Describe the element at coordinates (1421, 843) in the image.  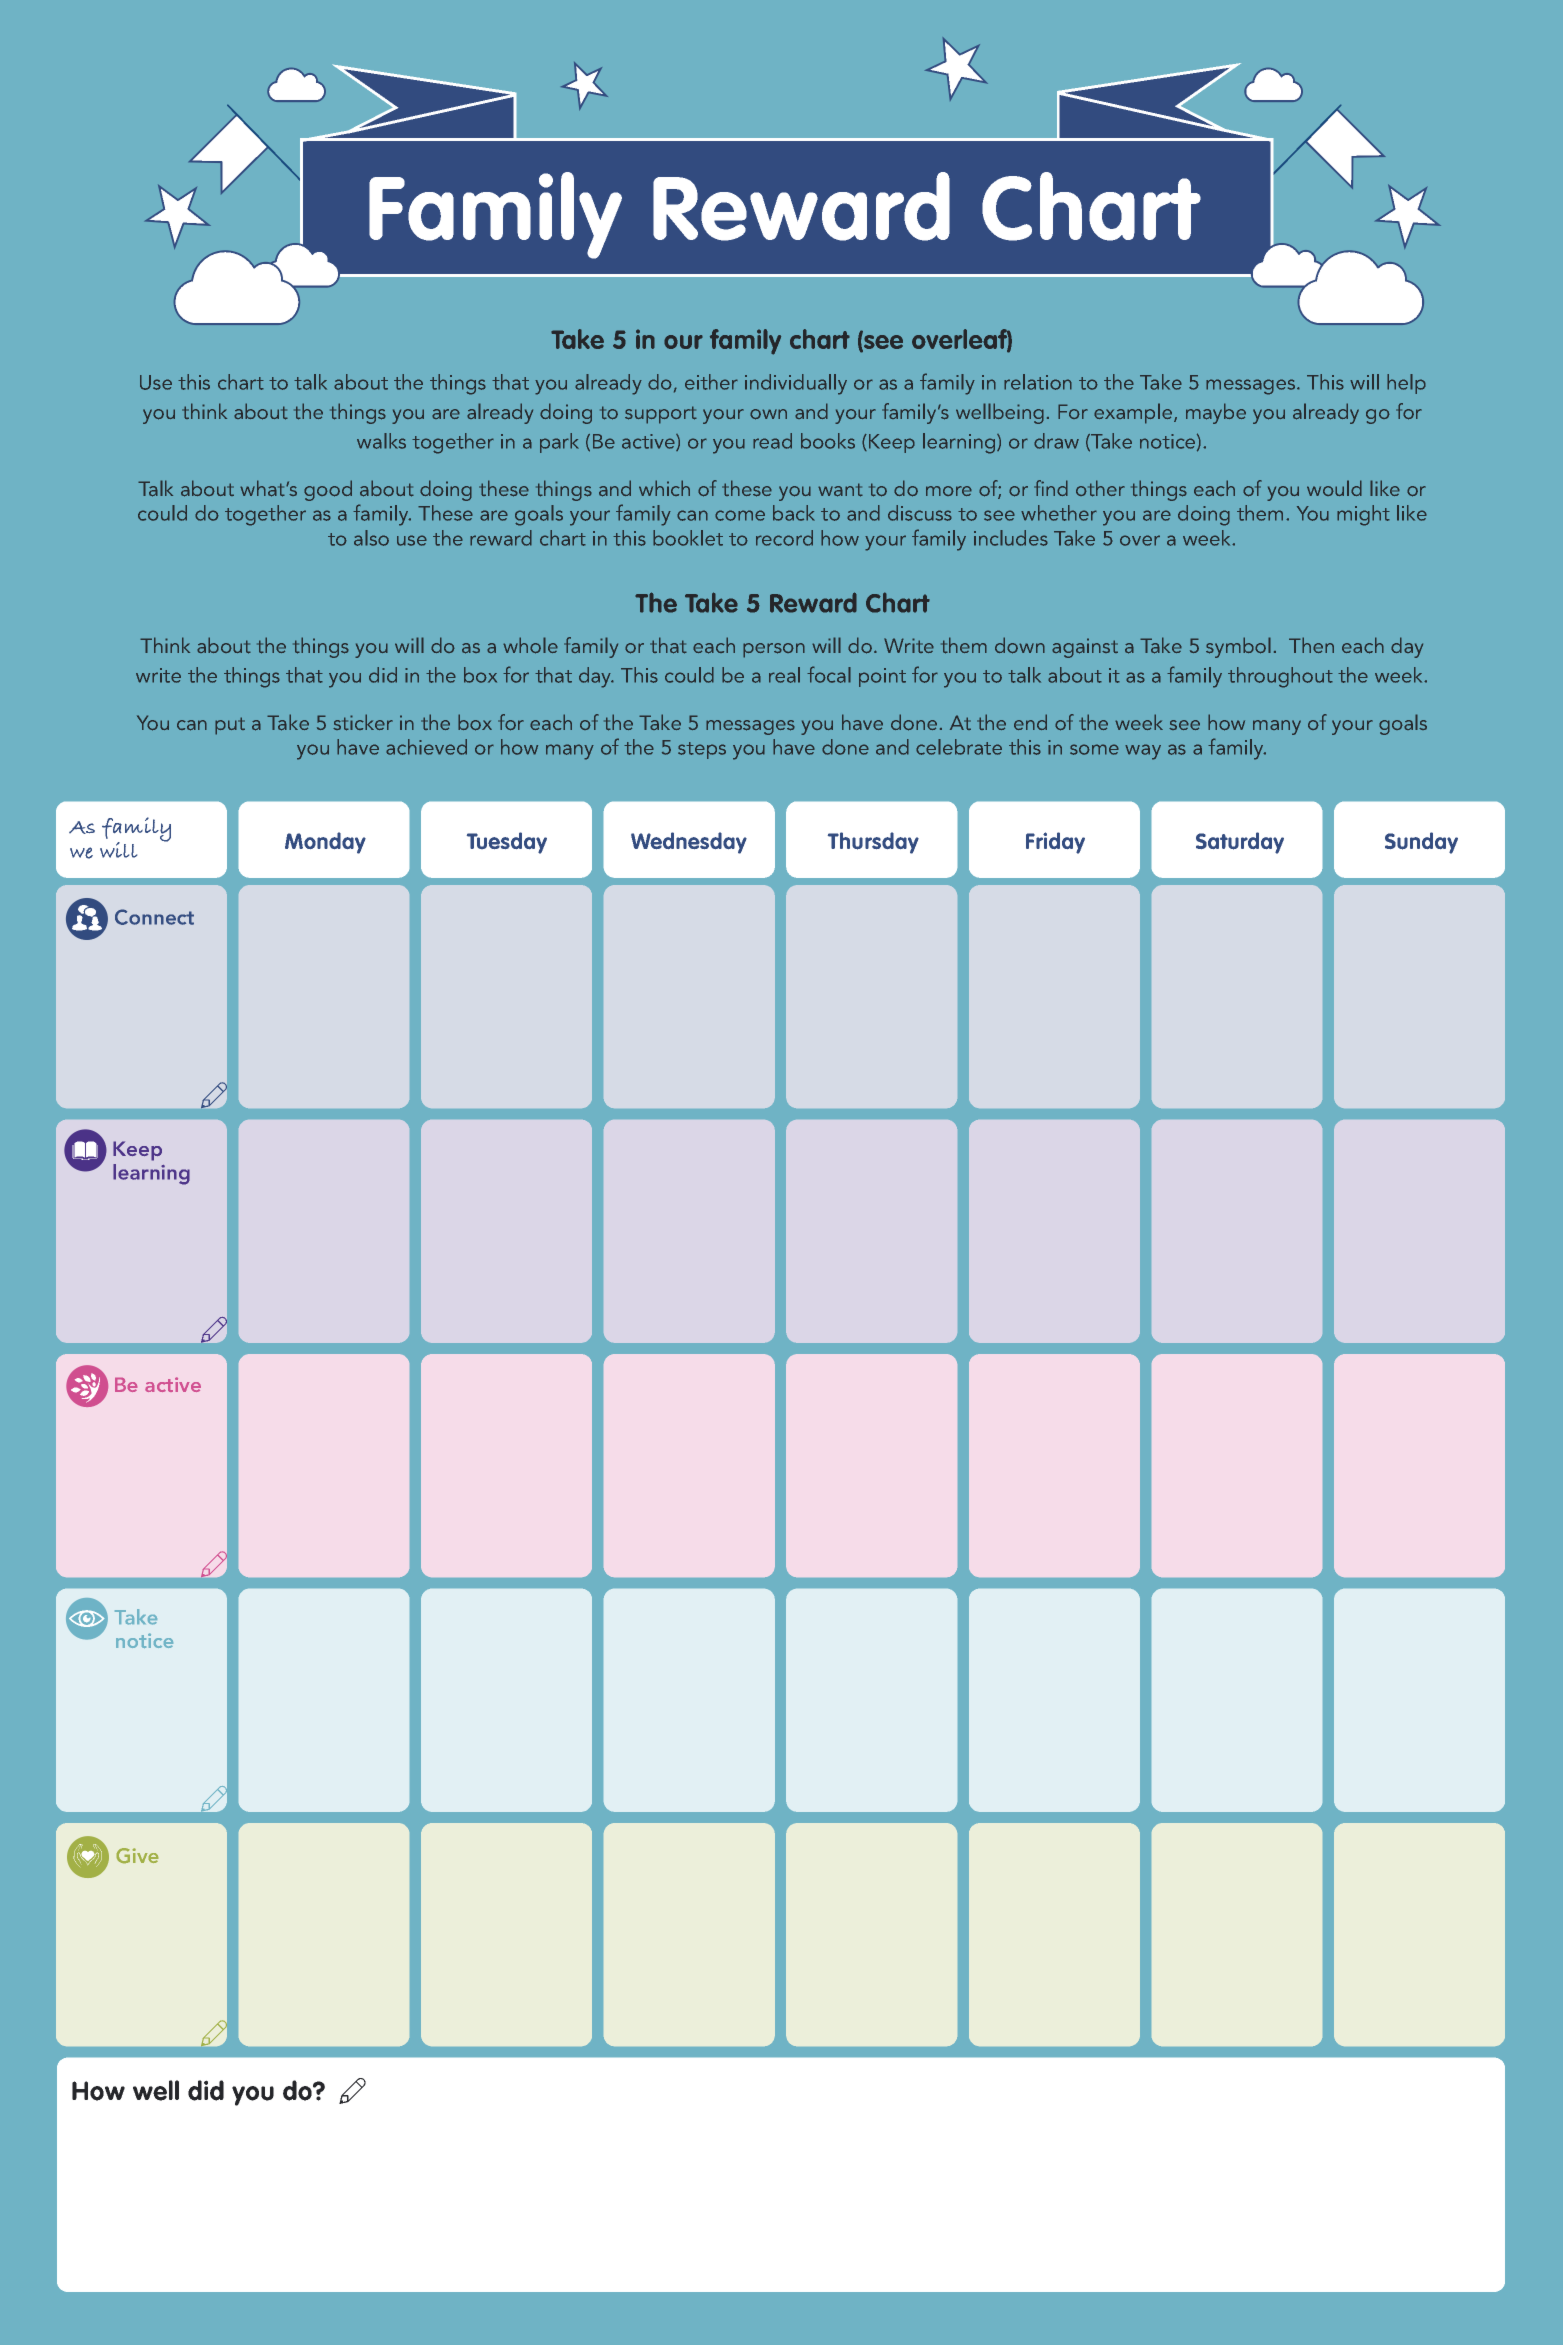
I see `Sunday` at that location.
